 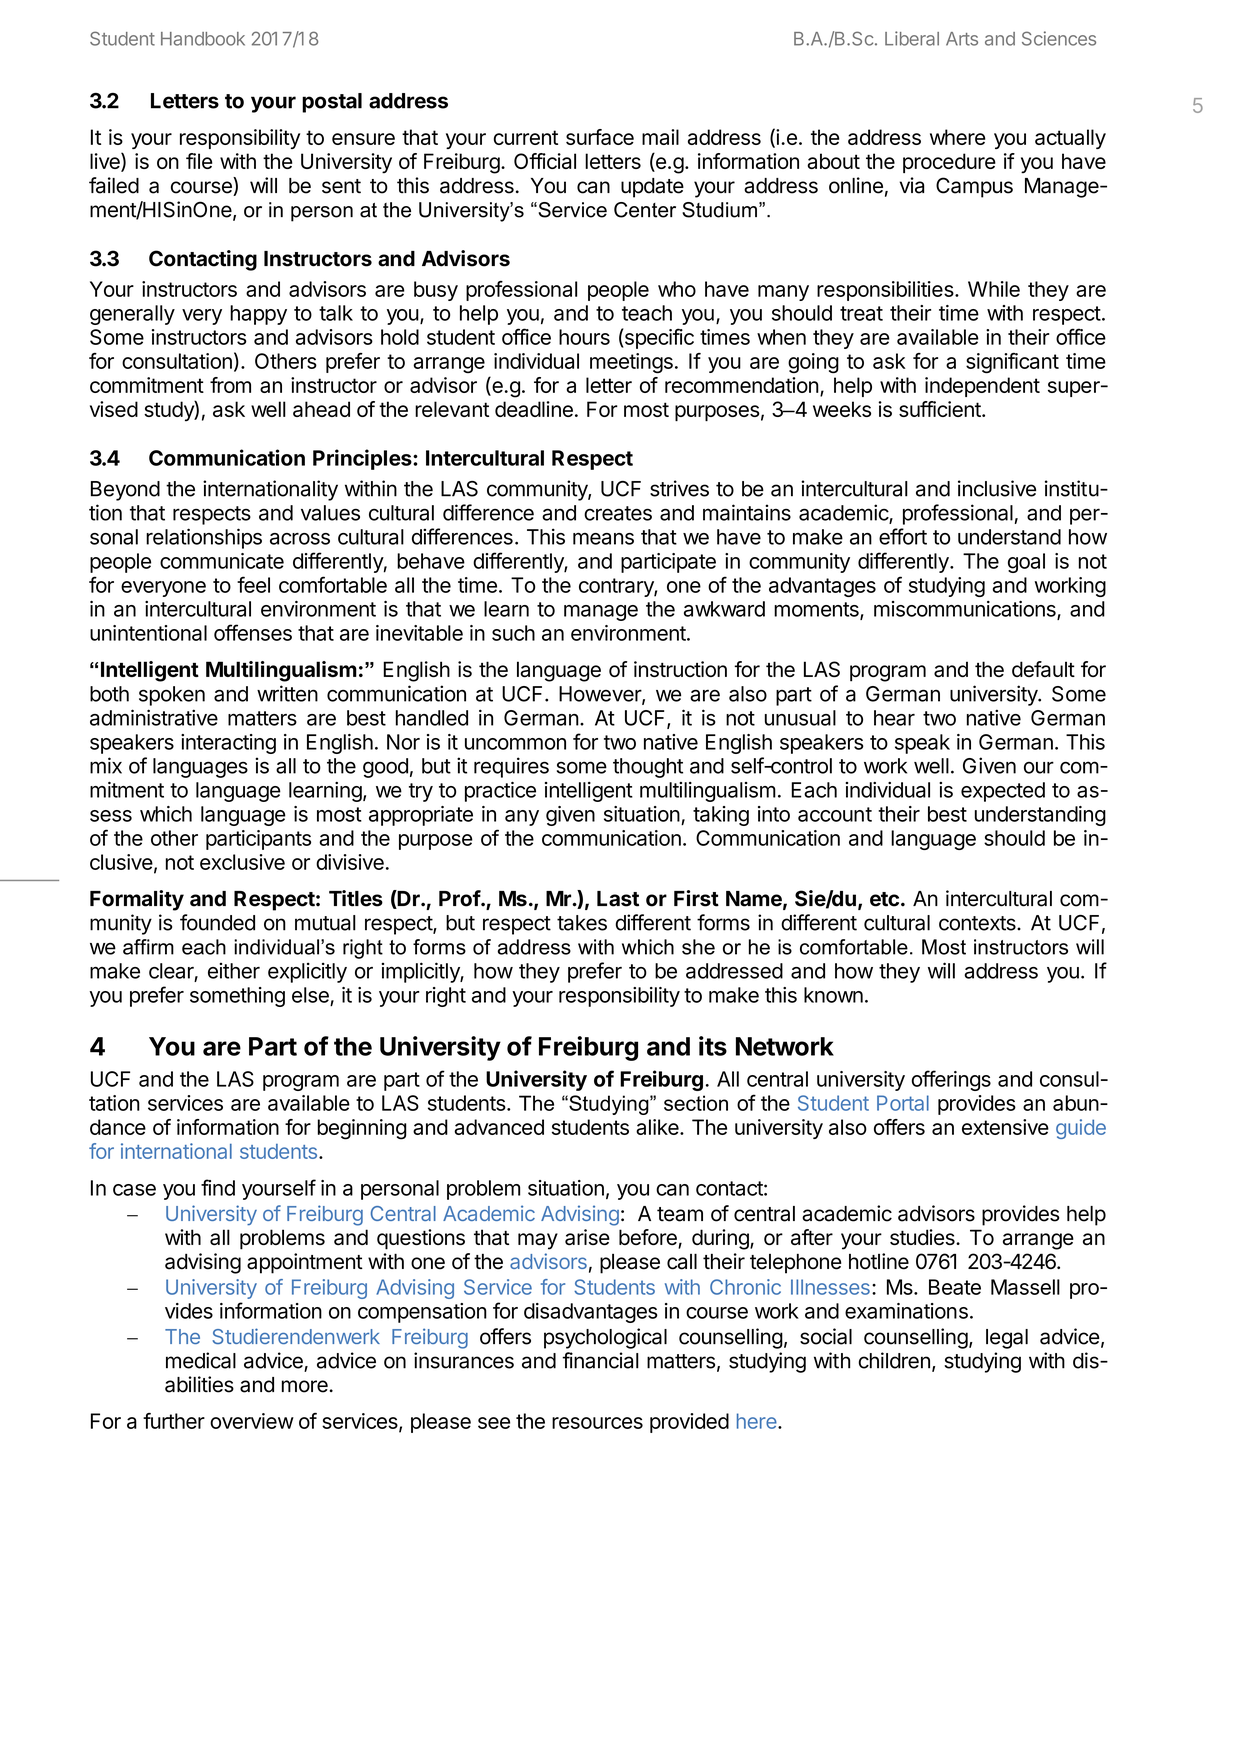 What do you see at coordinates (230, 385) in the screenshot?
I see `from` at bounding box center [230, 385].
